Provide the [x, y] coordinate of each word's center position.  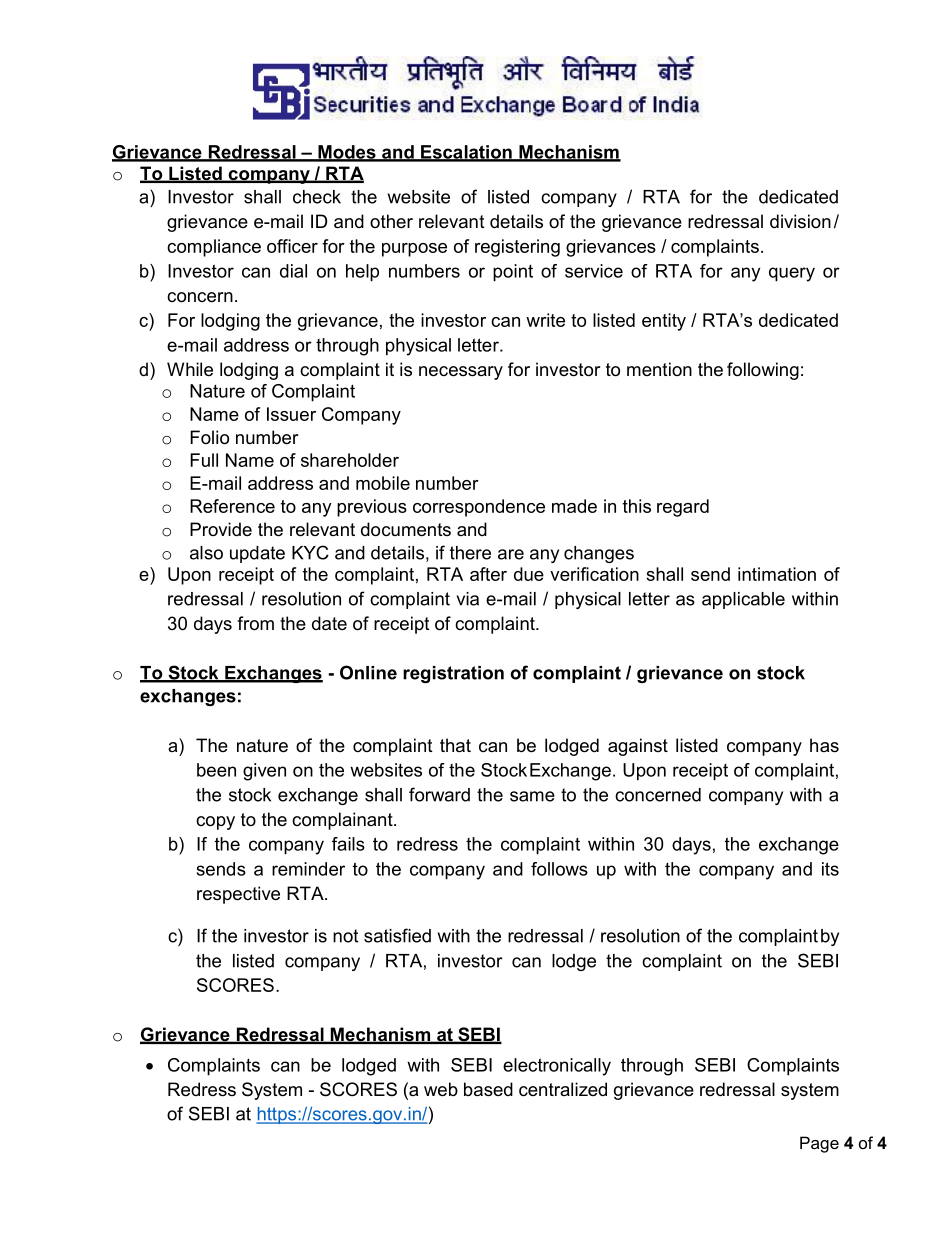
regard [683, 508]
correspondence [479, 508]
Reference [232, 506]
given [264, 772]
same [532, 796]
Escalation [466, 153]
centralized [563, 1089]
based [488, 1089]
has [824, 745]
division [800, 221]
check [317, 197]
